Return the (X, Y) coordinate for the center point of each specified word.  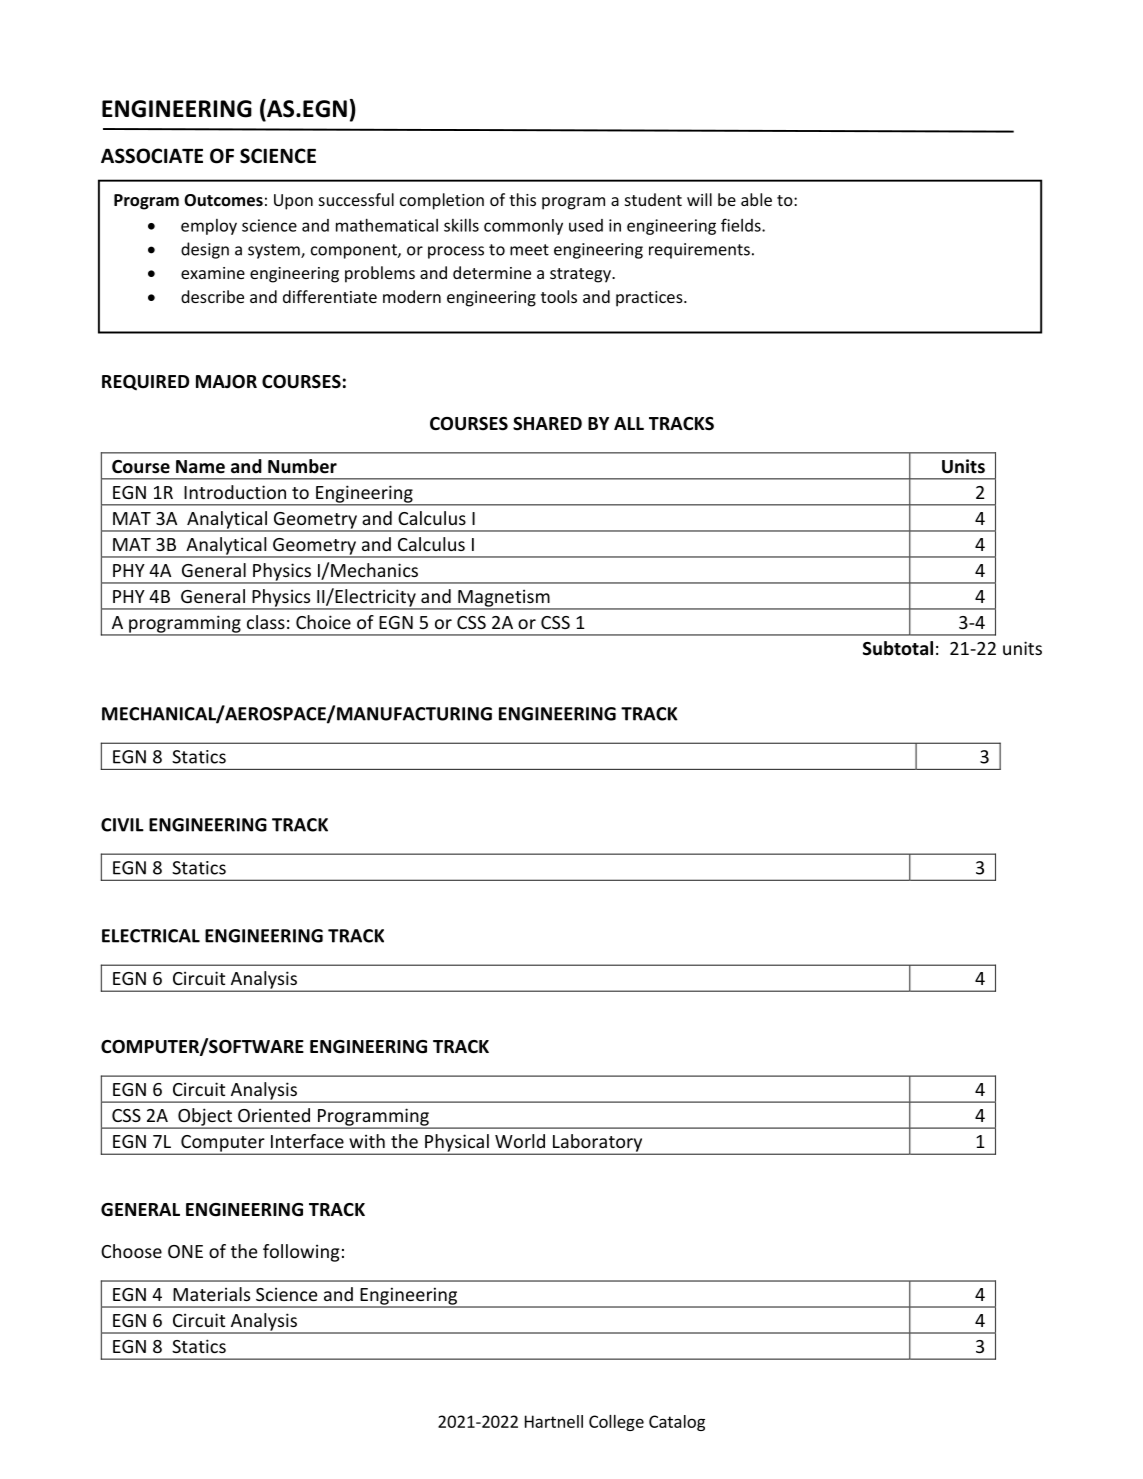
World (520, 1141)
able (756, 199)
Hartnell (554, 1421)
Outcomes (223, 200)
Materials (211, 1294)
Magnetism (504, 599)
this (522, 199)
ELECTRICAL (151, 936)
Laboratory (598, 1144)
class (266, 622)
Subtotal (898, 648)
